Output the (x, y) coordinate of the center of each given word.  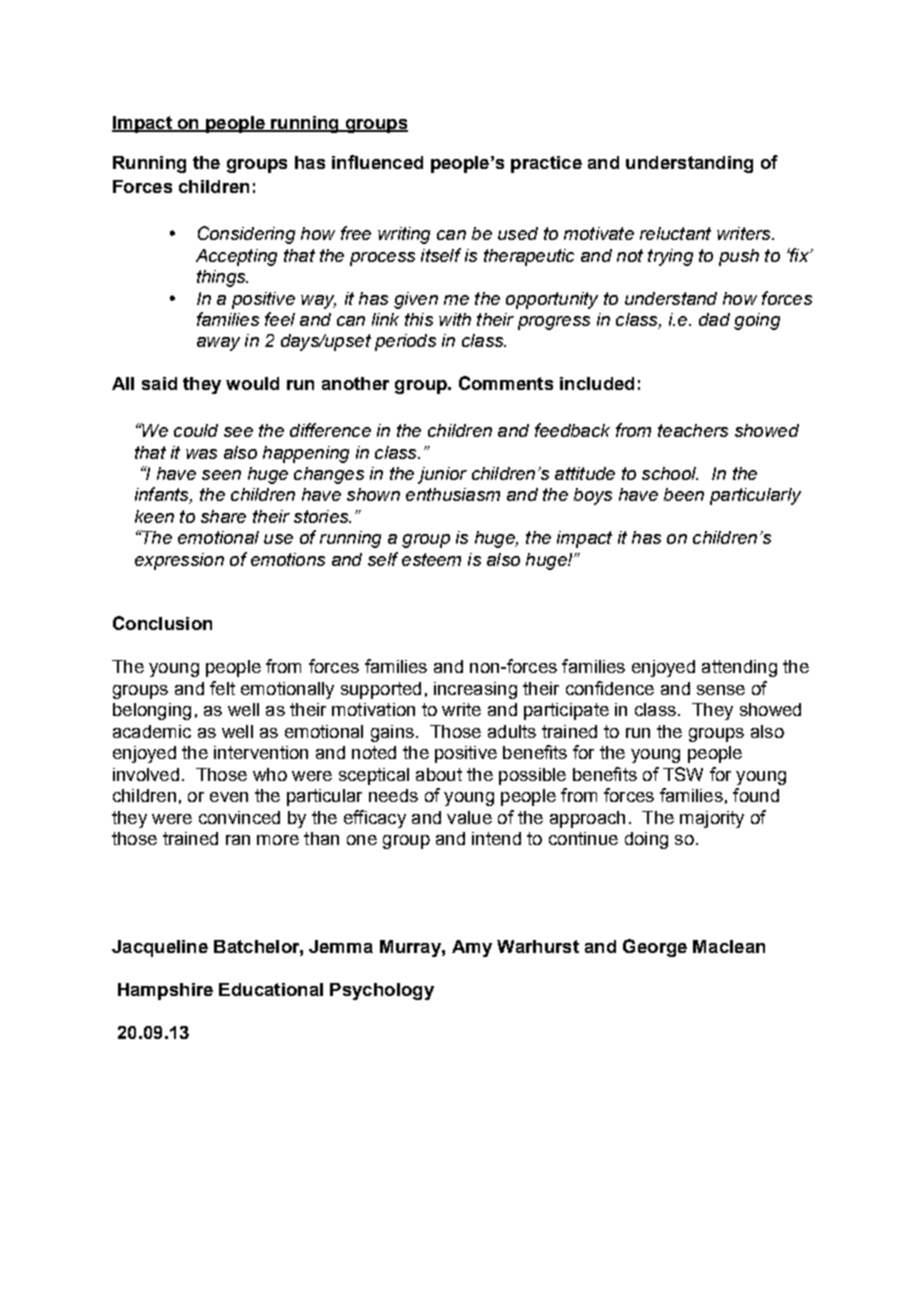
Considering (246, 235)
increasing (475, 690)
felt (222, 688)
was (201, 454)
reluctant (675, 233)
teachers (693, 430)
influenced (377, 162)
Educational (271, 989)
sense (721, 690)
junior (442, 475)
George (655, 948)
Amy (472, 948)
